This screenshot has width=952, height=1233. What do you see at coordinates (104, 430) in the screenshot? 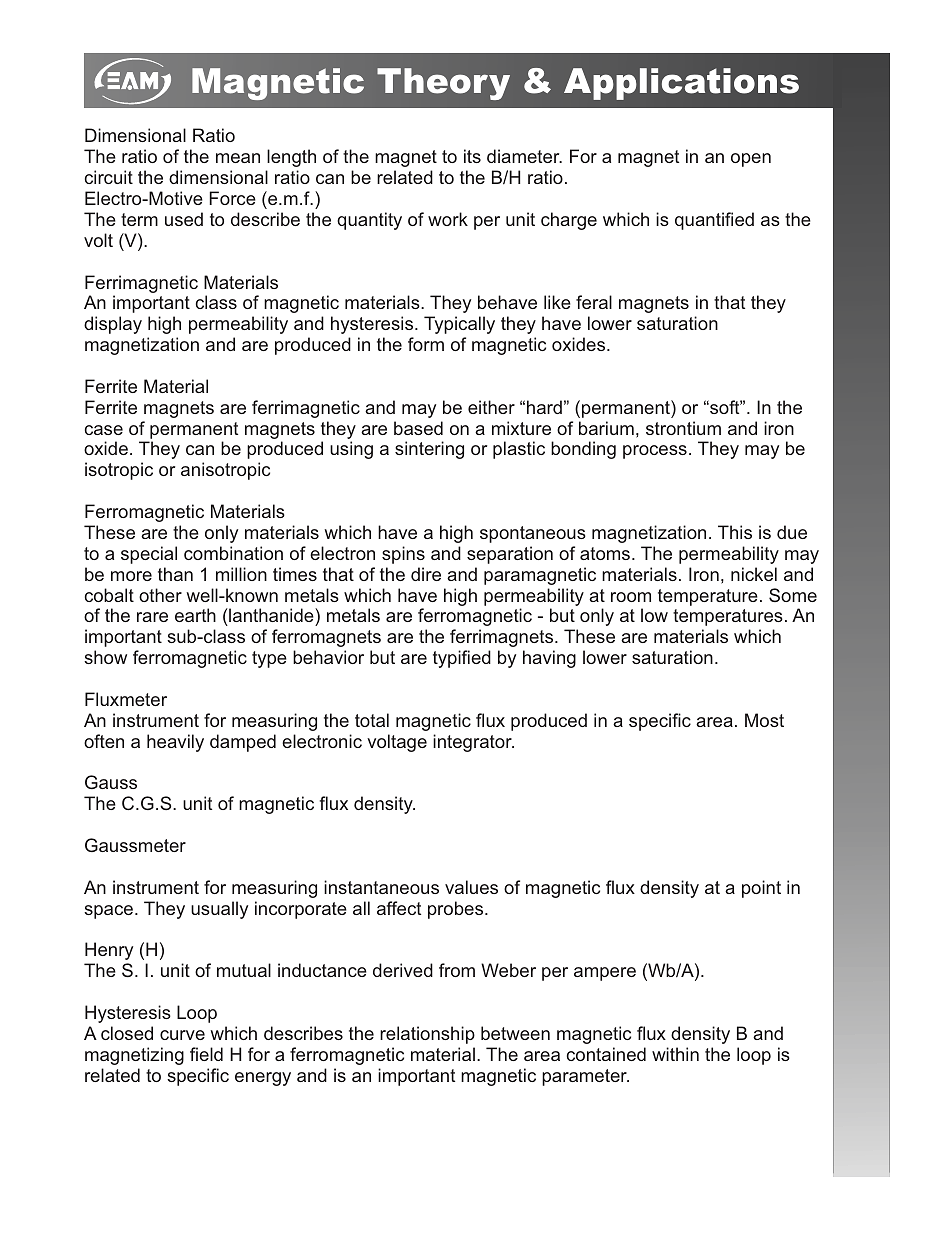
I see `case` at bounding box center [104, 430].
